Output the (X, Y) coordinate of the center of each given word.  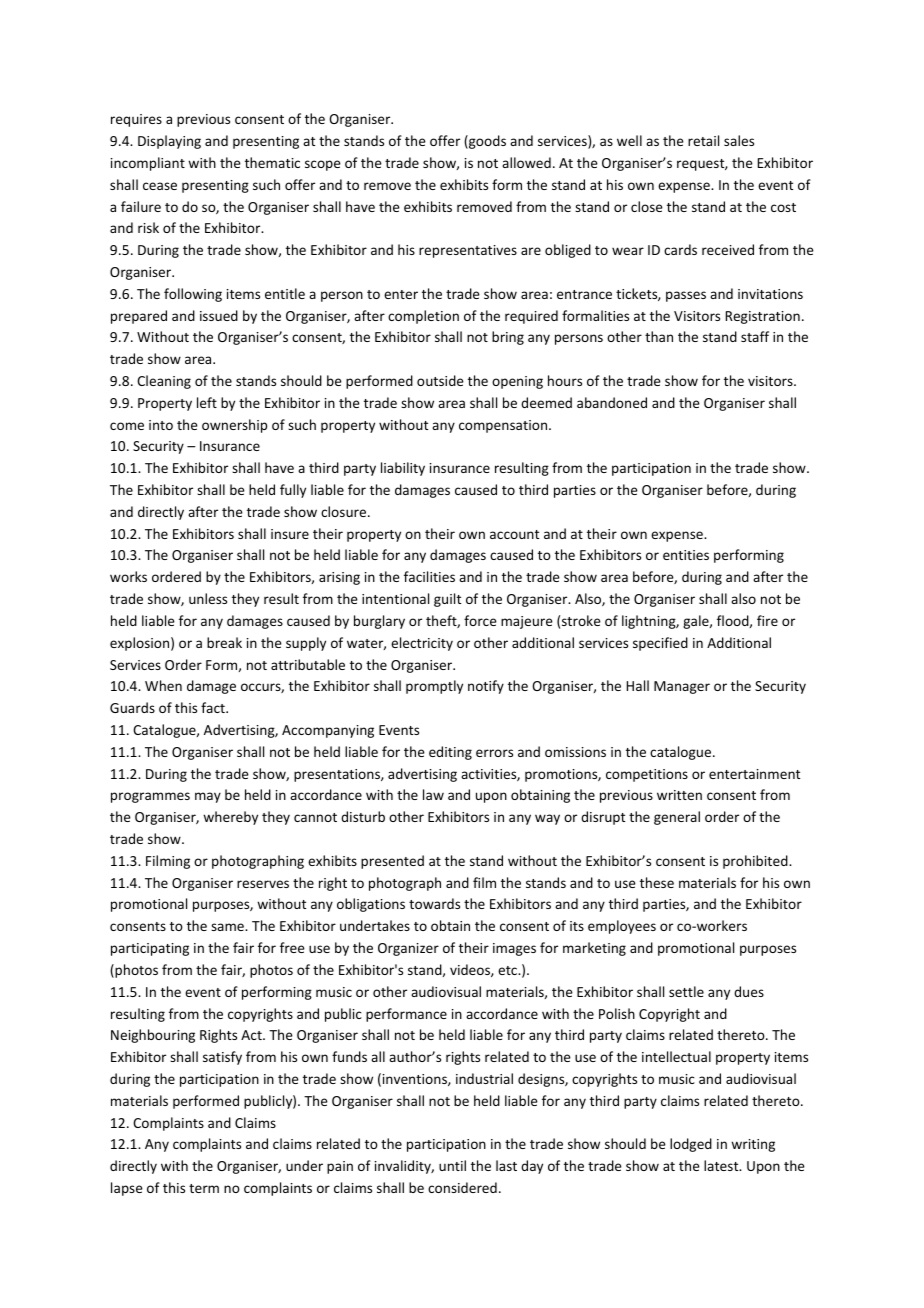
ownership (234, 426)
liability (403, 469)
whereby (230, 818)
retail (703, 140)
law (433, 794)
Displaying (169, 142)
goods (486, 142)
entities (686, 555)
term (204, 1188)
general (677, 818)
